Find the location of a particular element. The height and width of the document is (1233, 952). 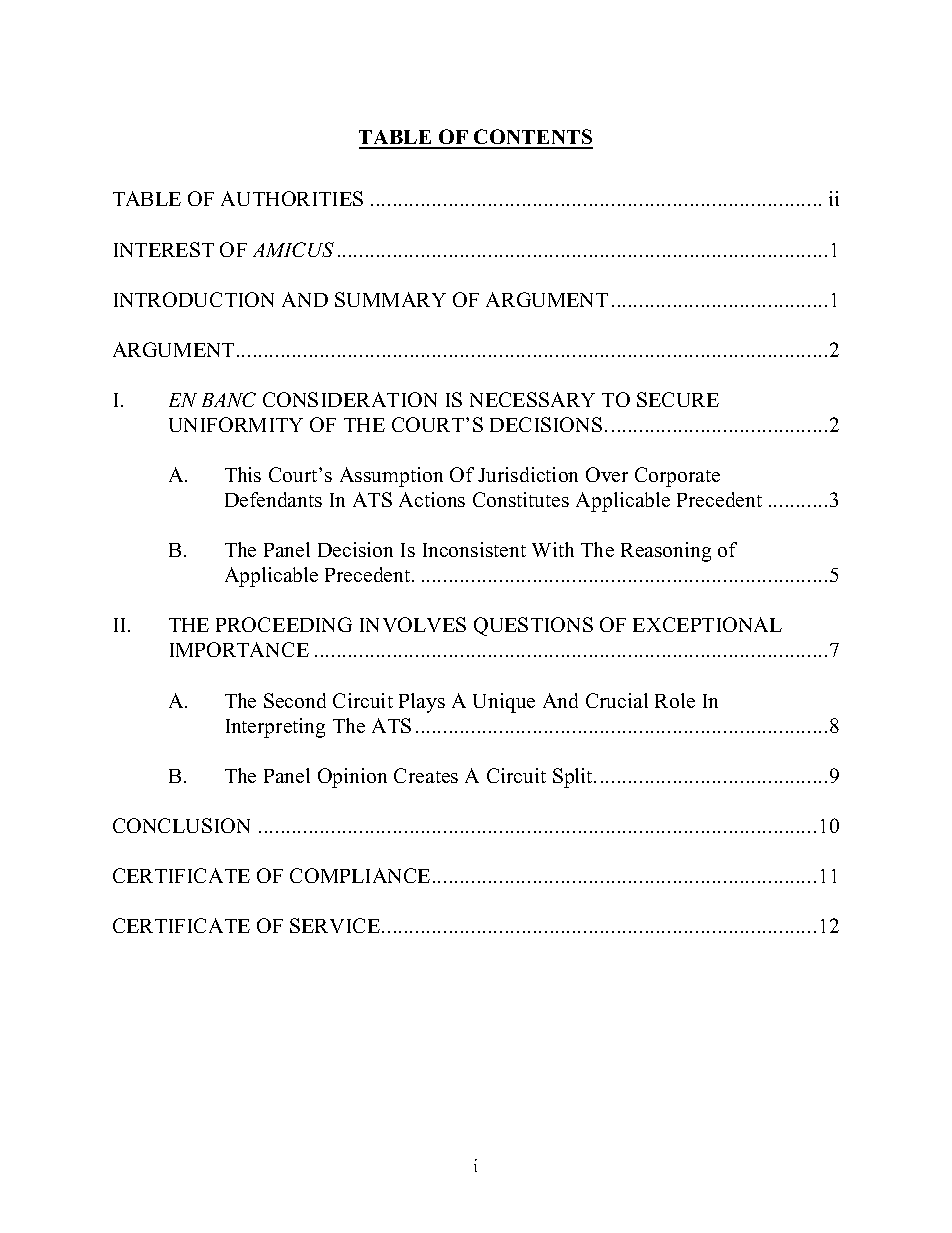

Actions is located at coordinates (432, 499).
